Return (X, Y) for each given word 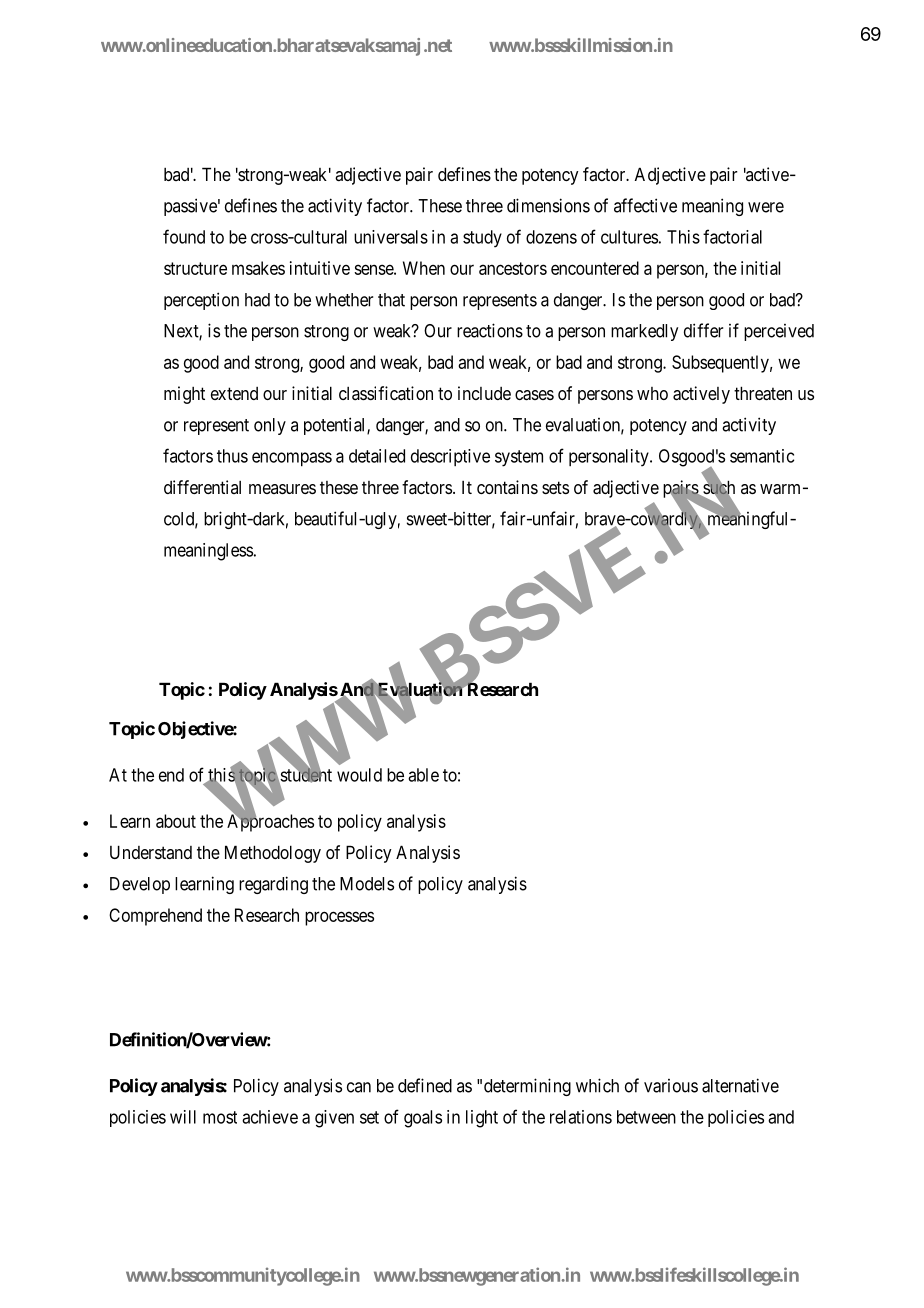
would (359, 775)
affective (645, 205)
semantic (762, 456)
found (184, 236)
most (220, 1117)
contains (507, 487)
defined (425, 1085)
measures (282, 489)
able (423, 775)
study (482, 239)
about (176, 821)
